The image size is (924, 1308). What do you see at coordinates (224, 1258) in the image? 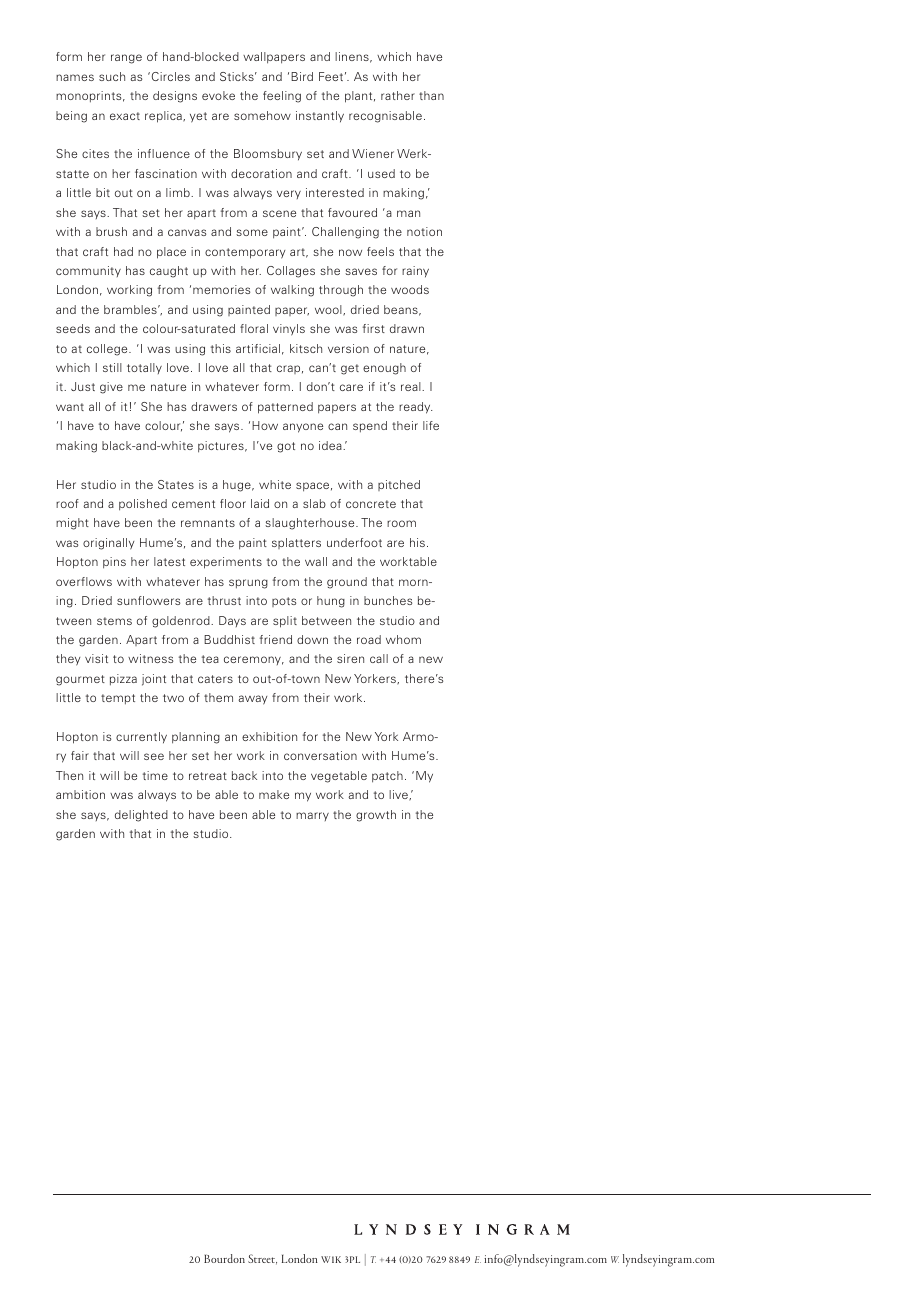
I see `Bourdon` at bounding box center [224, 1258].
